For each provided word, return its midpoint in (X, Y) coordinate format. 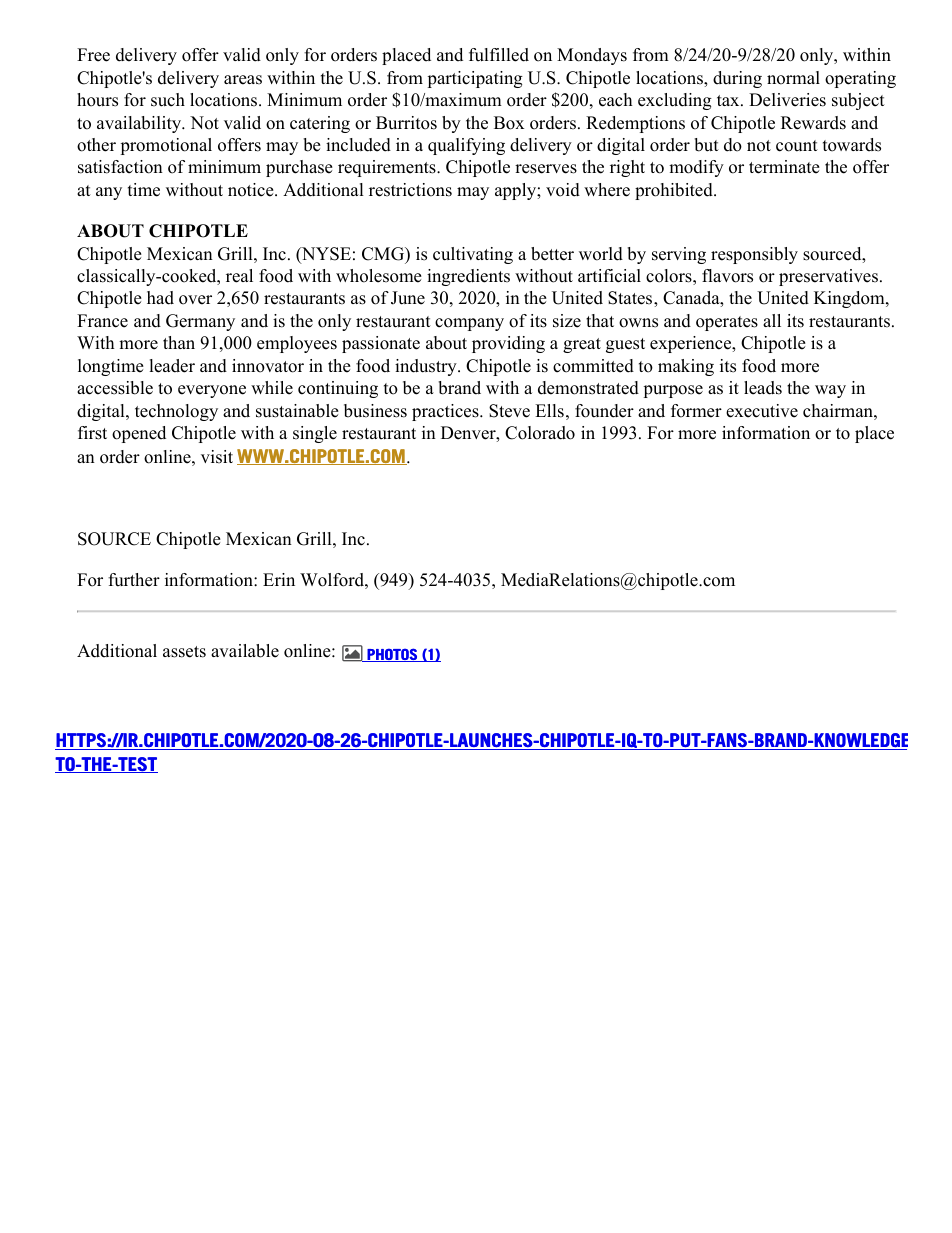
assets (184, 652)
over (195, 300)
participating (475, 79)
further (134, 580)
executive (762, 411)
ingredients (468, 277)
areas (243, 80)
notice (252, 190)
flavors (727, 276)
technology (176, 412)
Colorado (540, 433)
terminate (784, 167)
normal (793, 78)
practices (446, 412)
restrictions (410, 190)
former (696, 411)
